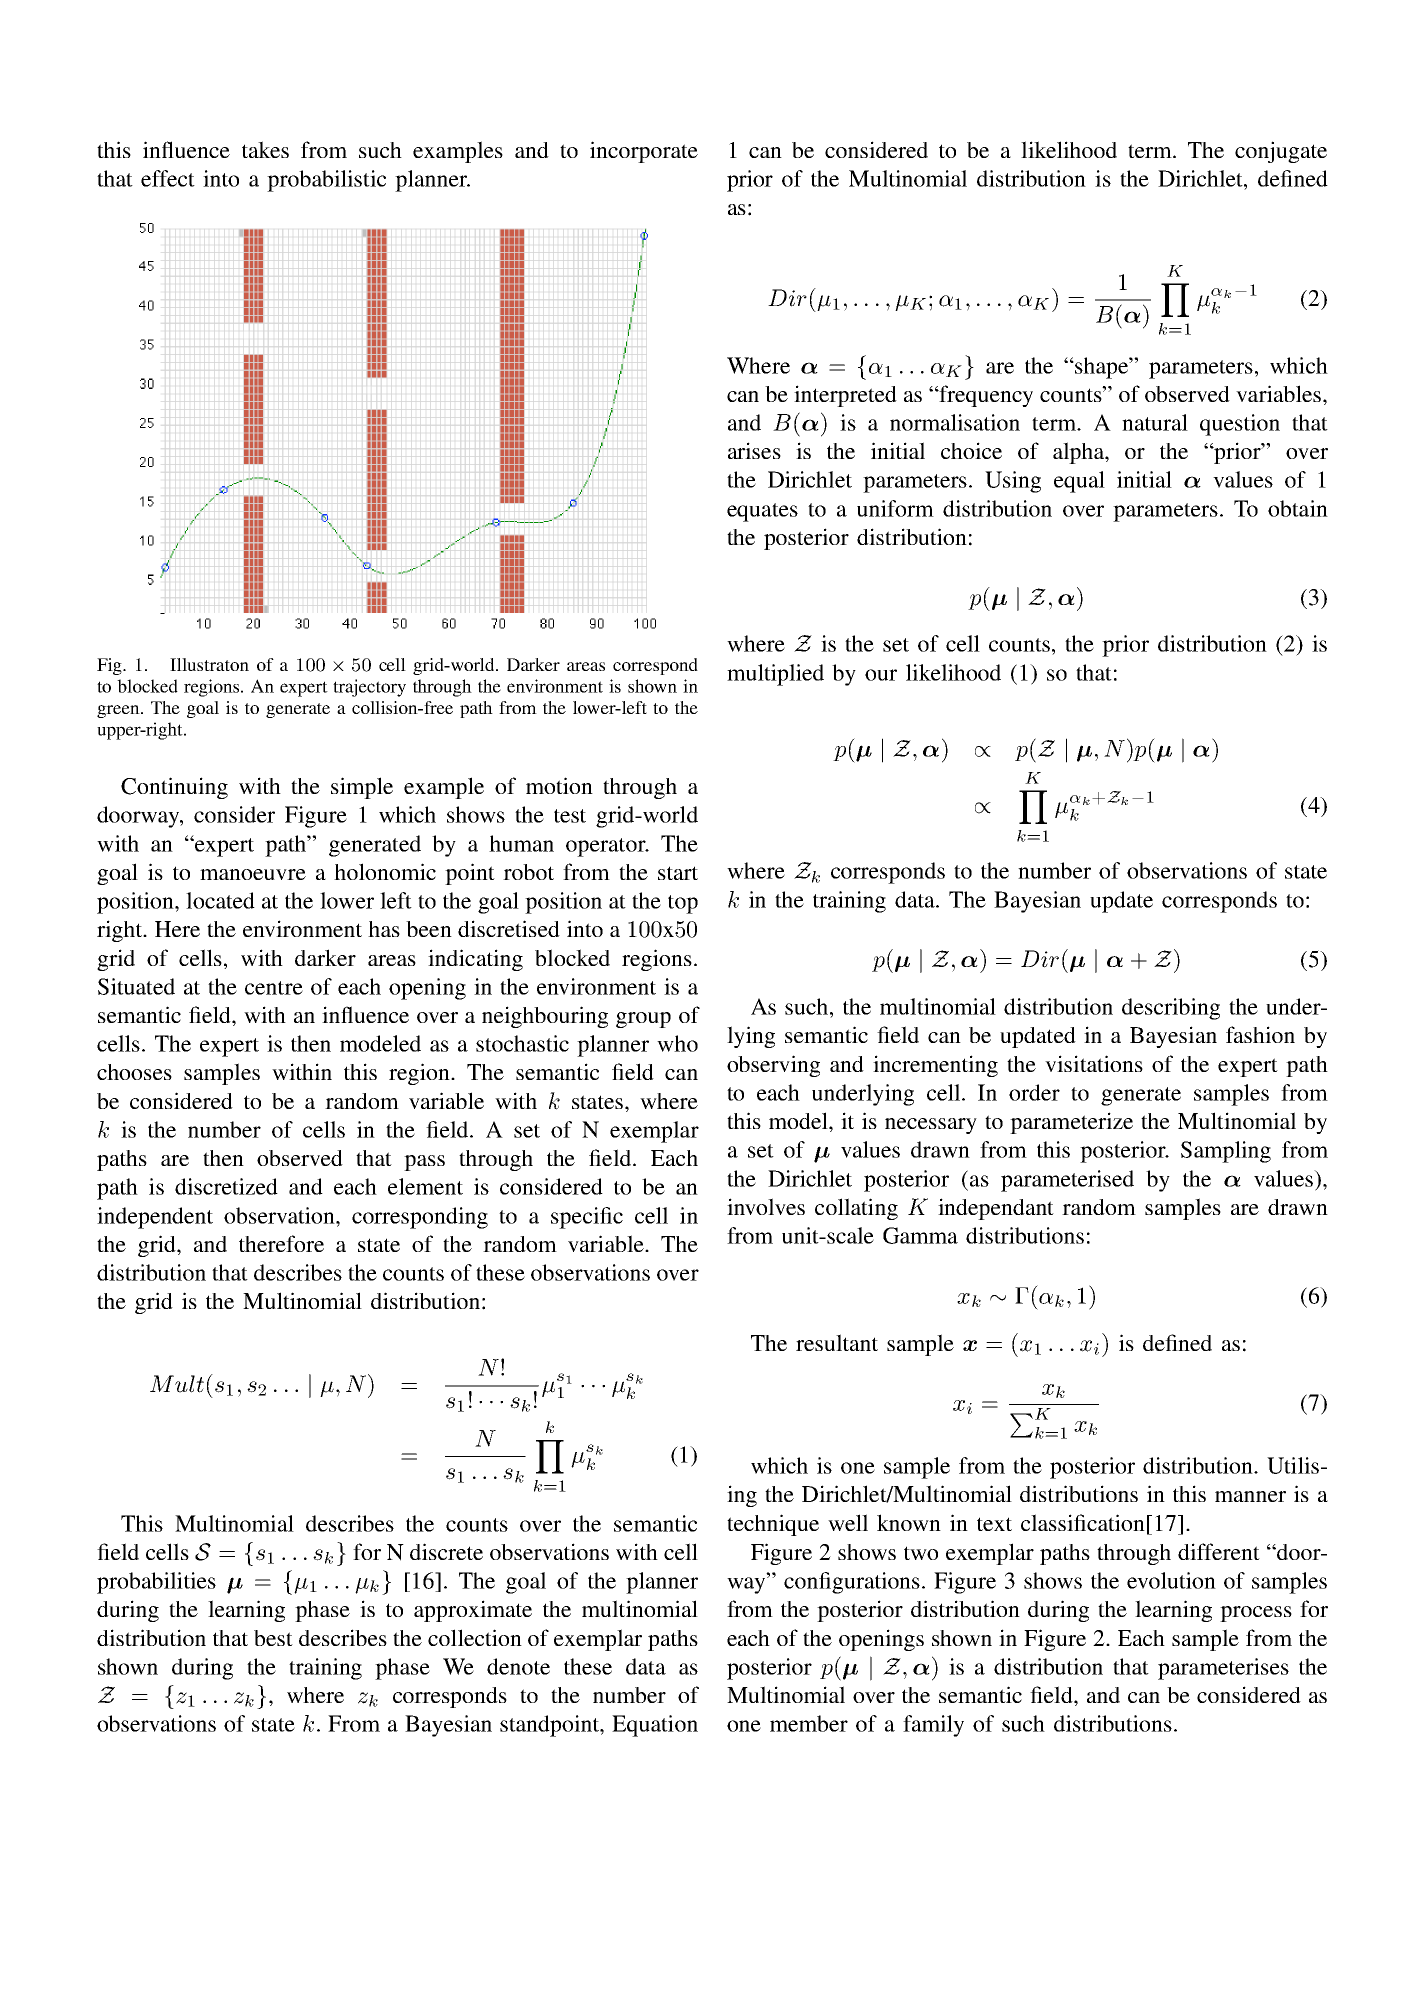  Describe the element at coordinates (155, 1218) in the document. I see `independent` at that location.
